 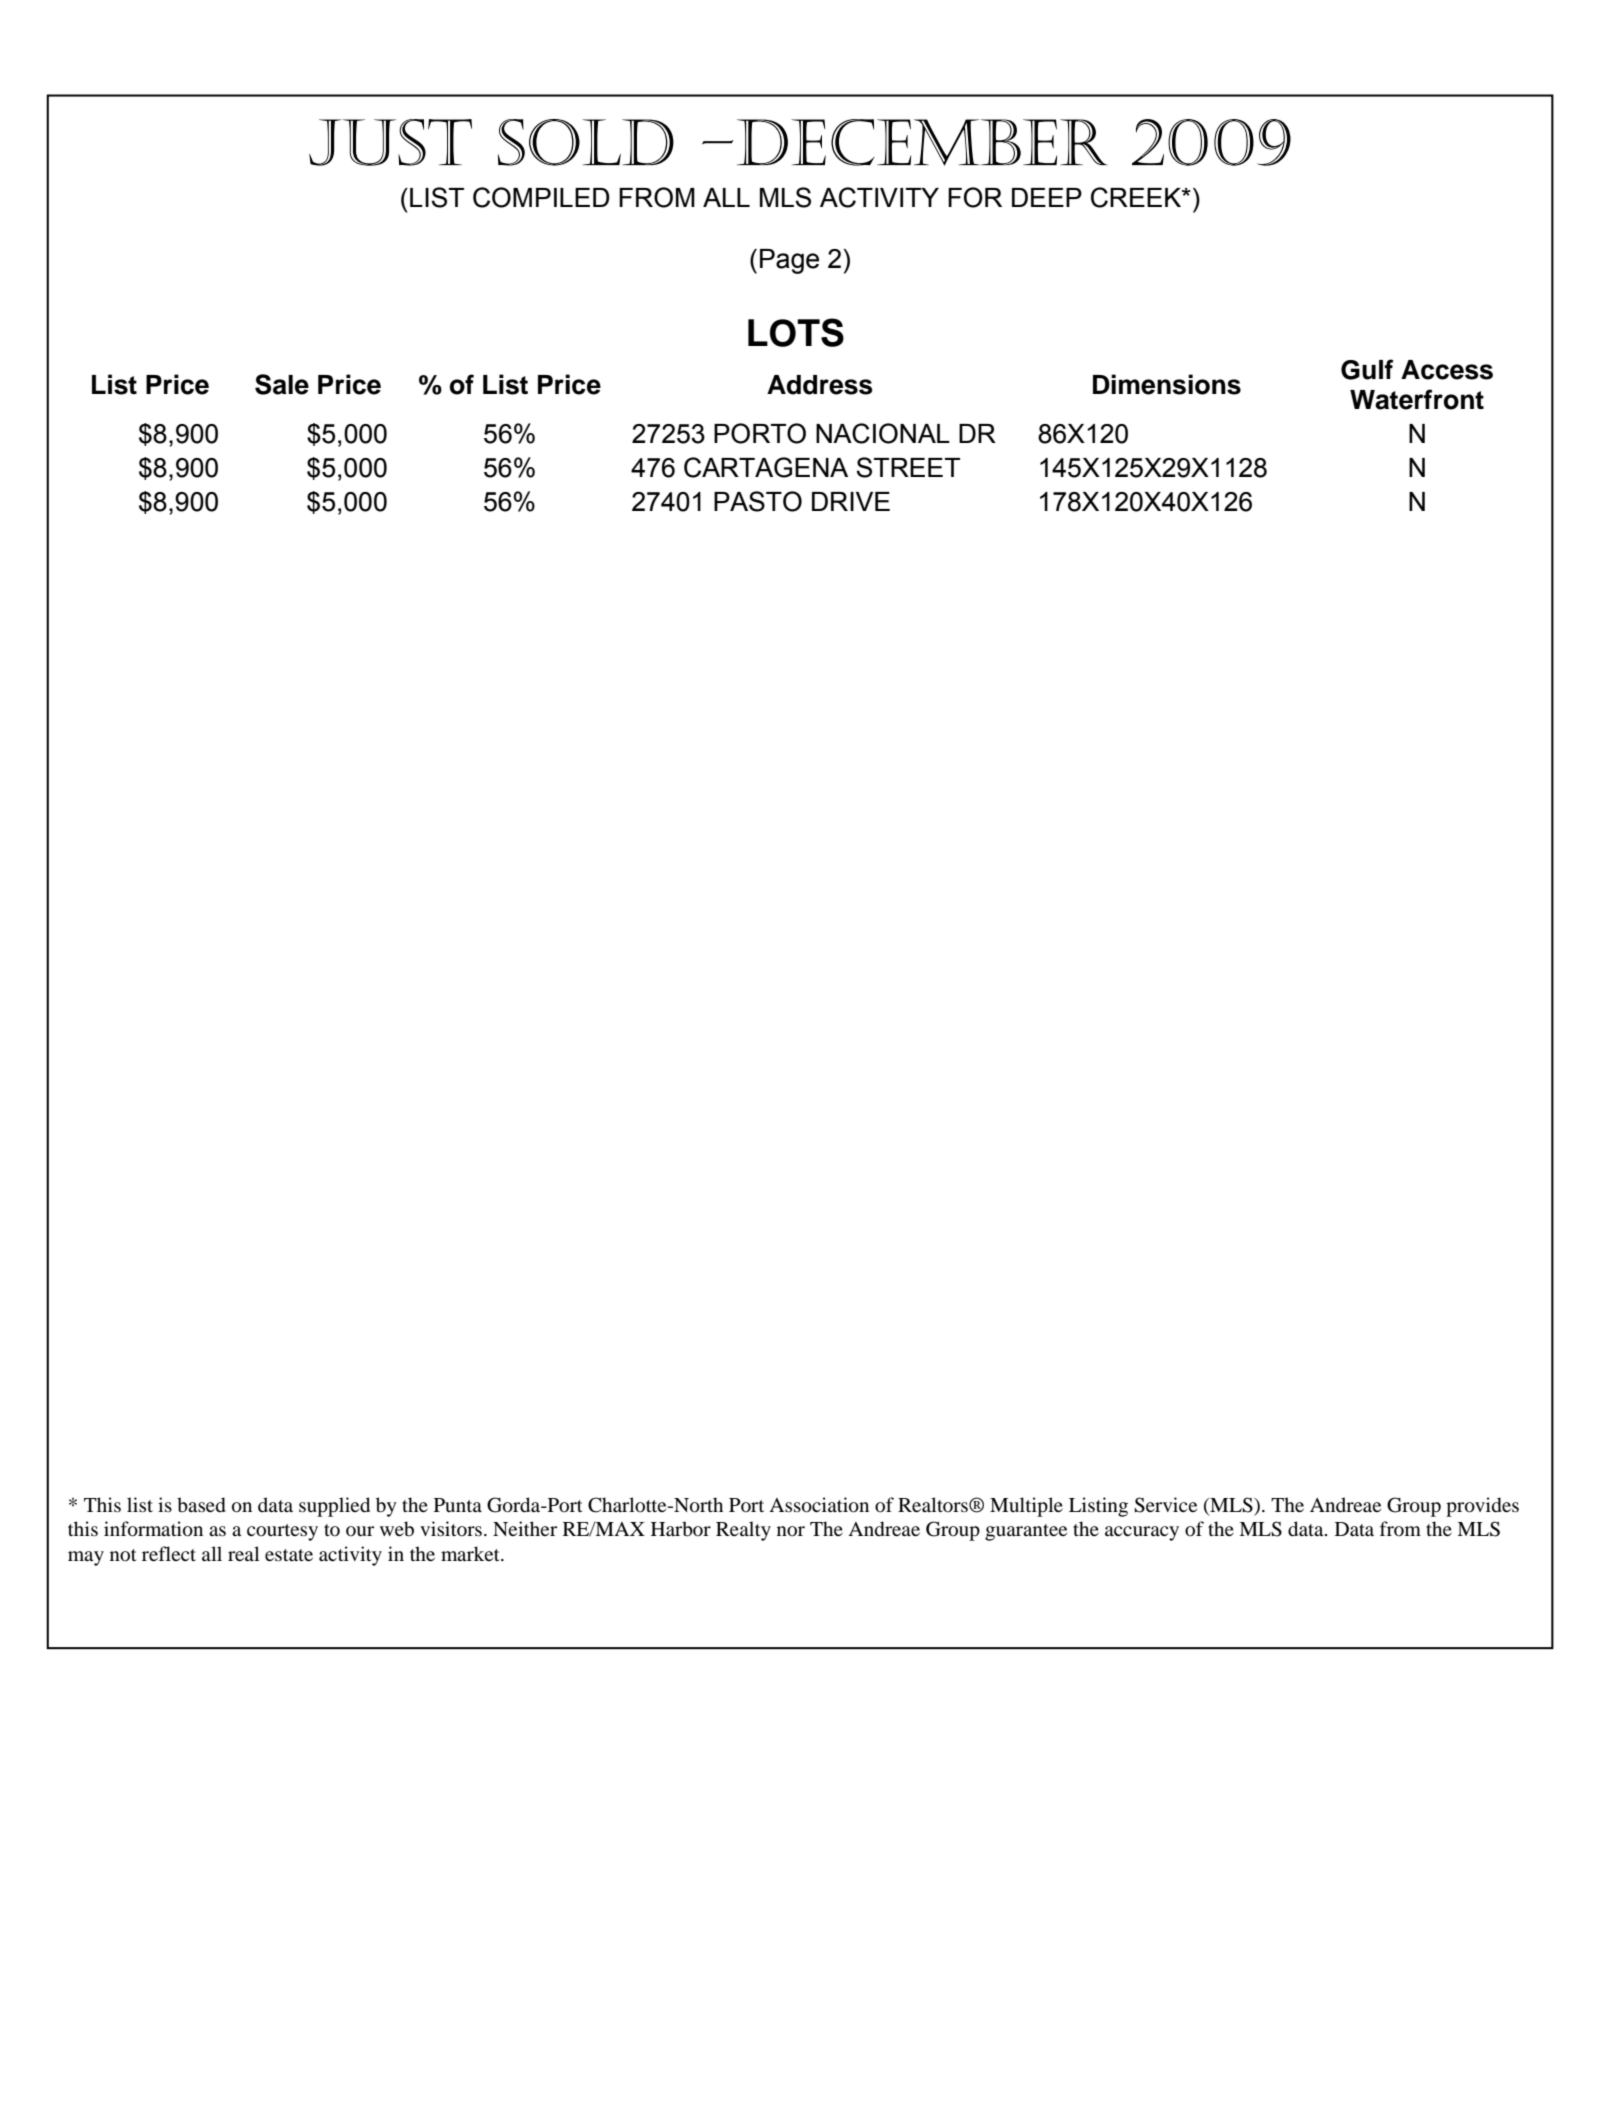 What do you see at coordinates (819, 1505) in the screenshot?
I see `Association` at bounding box center [819, 1505].
